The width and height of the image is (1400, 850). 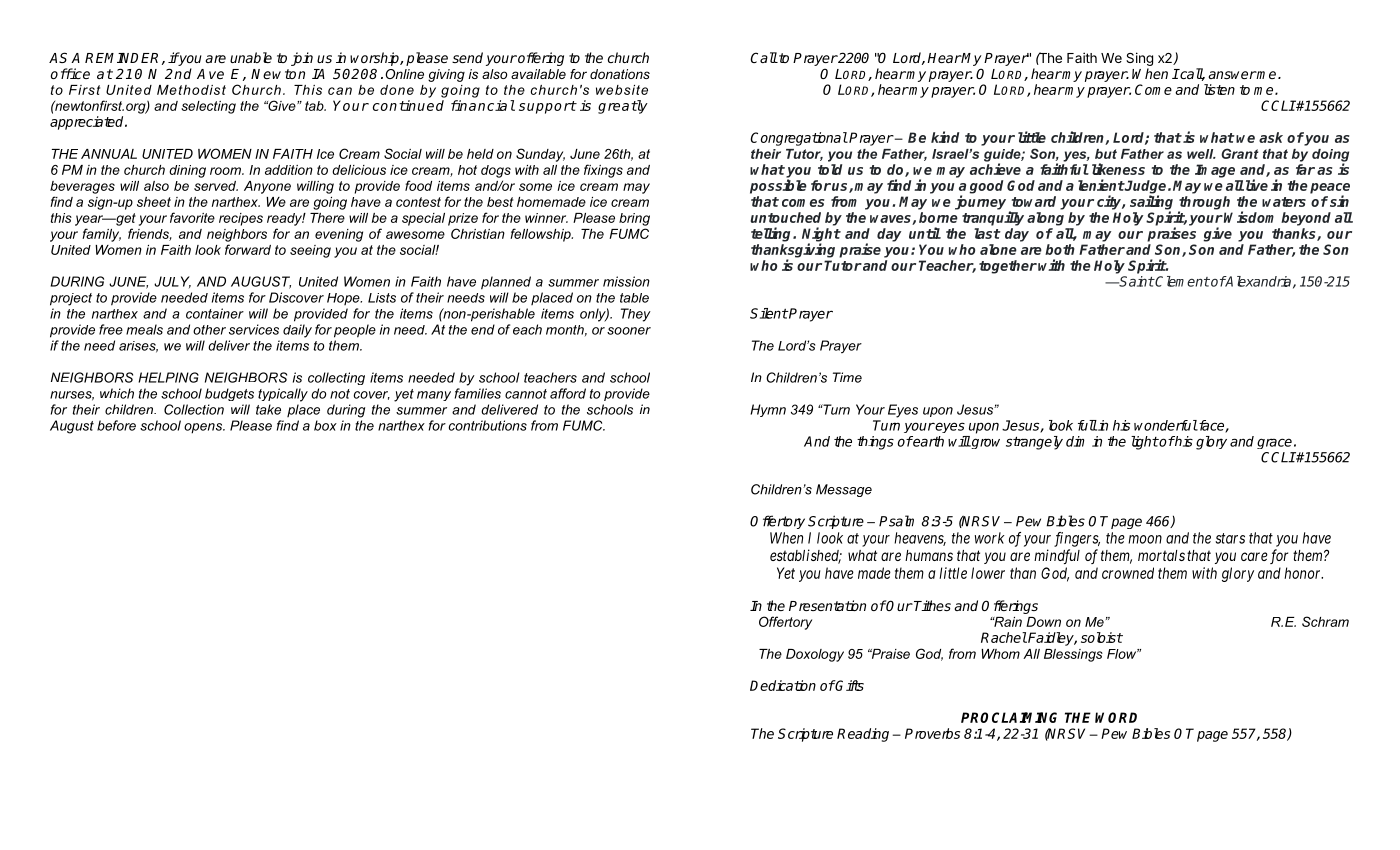 What do you see at coordinates (1145, 539) in the image?
I see `moon` at bounding box center [1145, 539].
